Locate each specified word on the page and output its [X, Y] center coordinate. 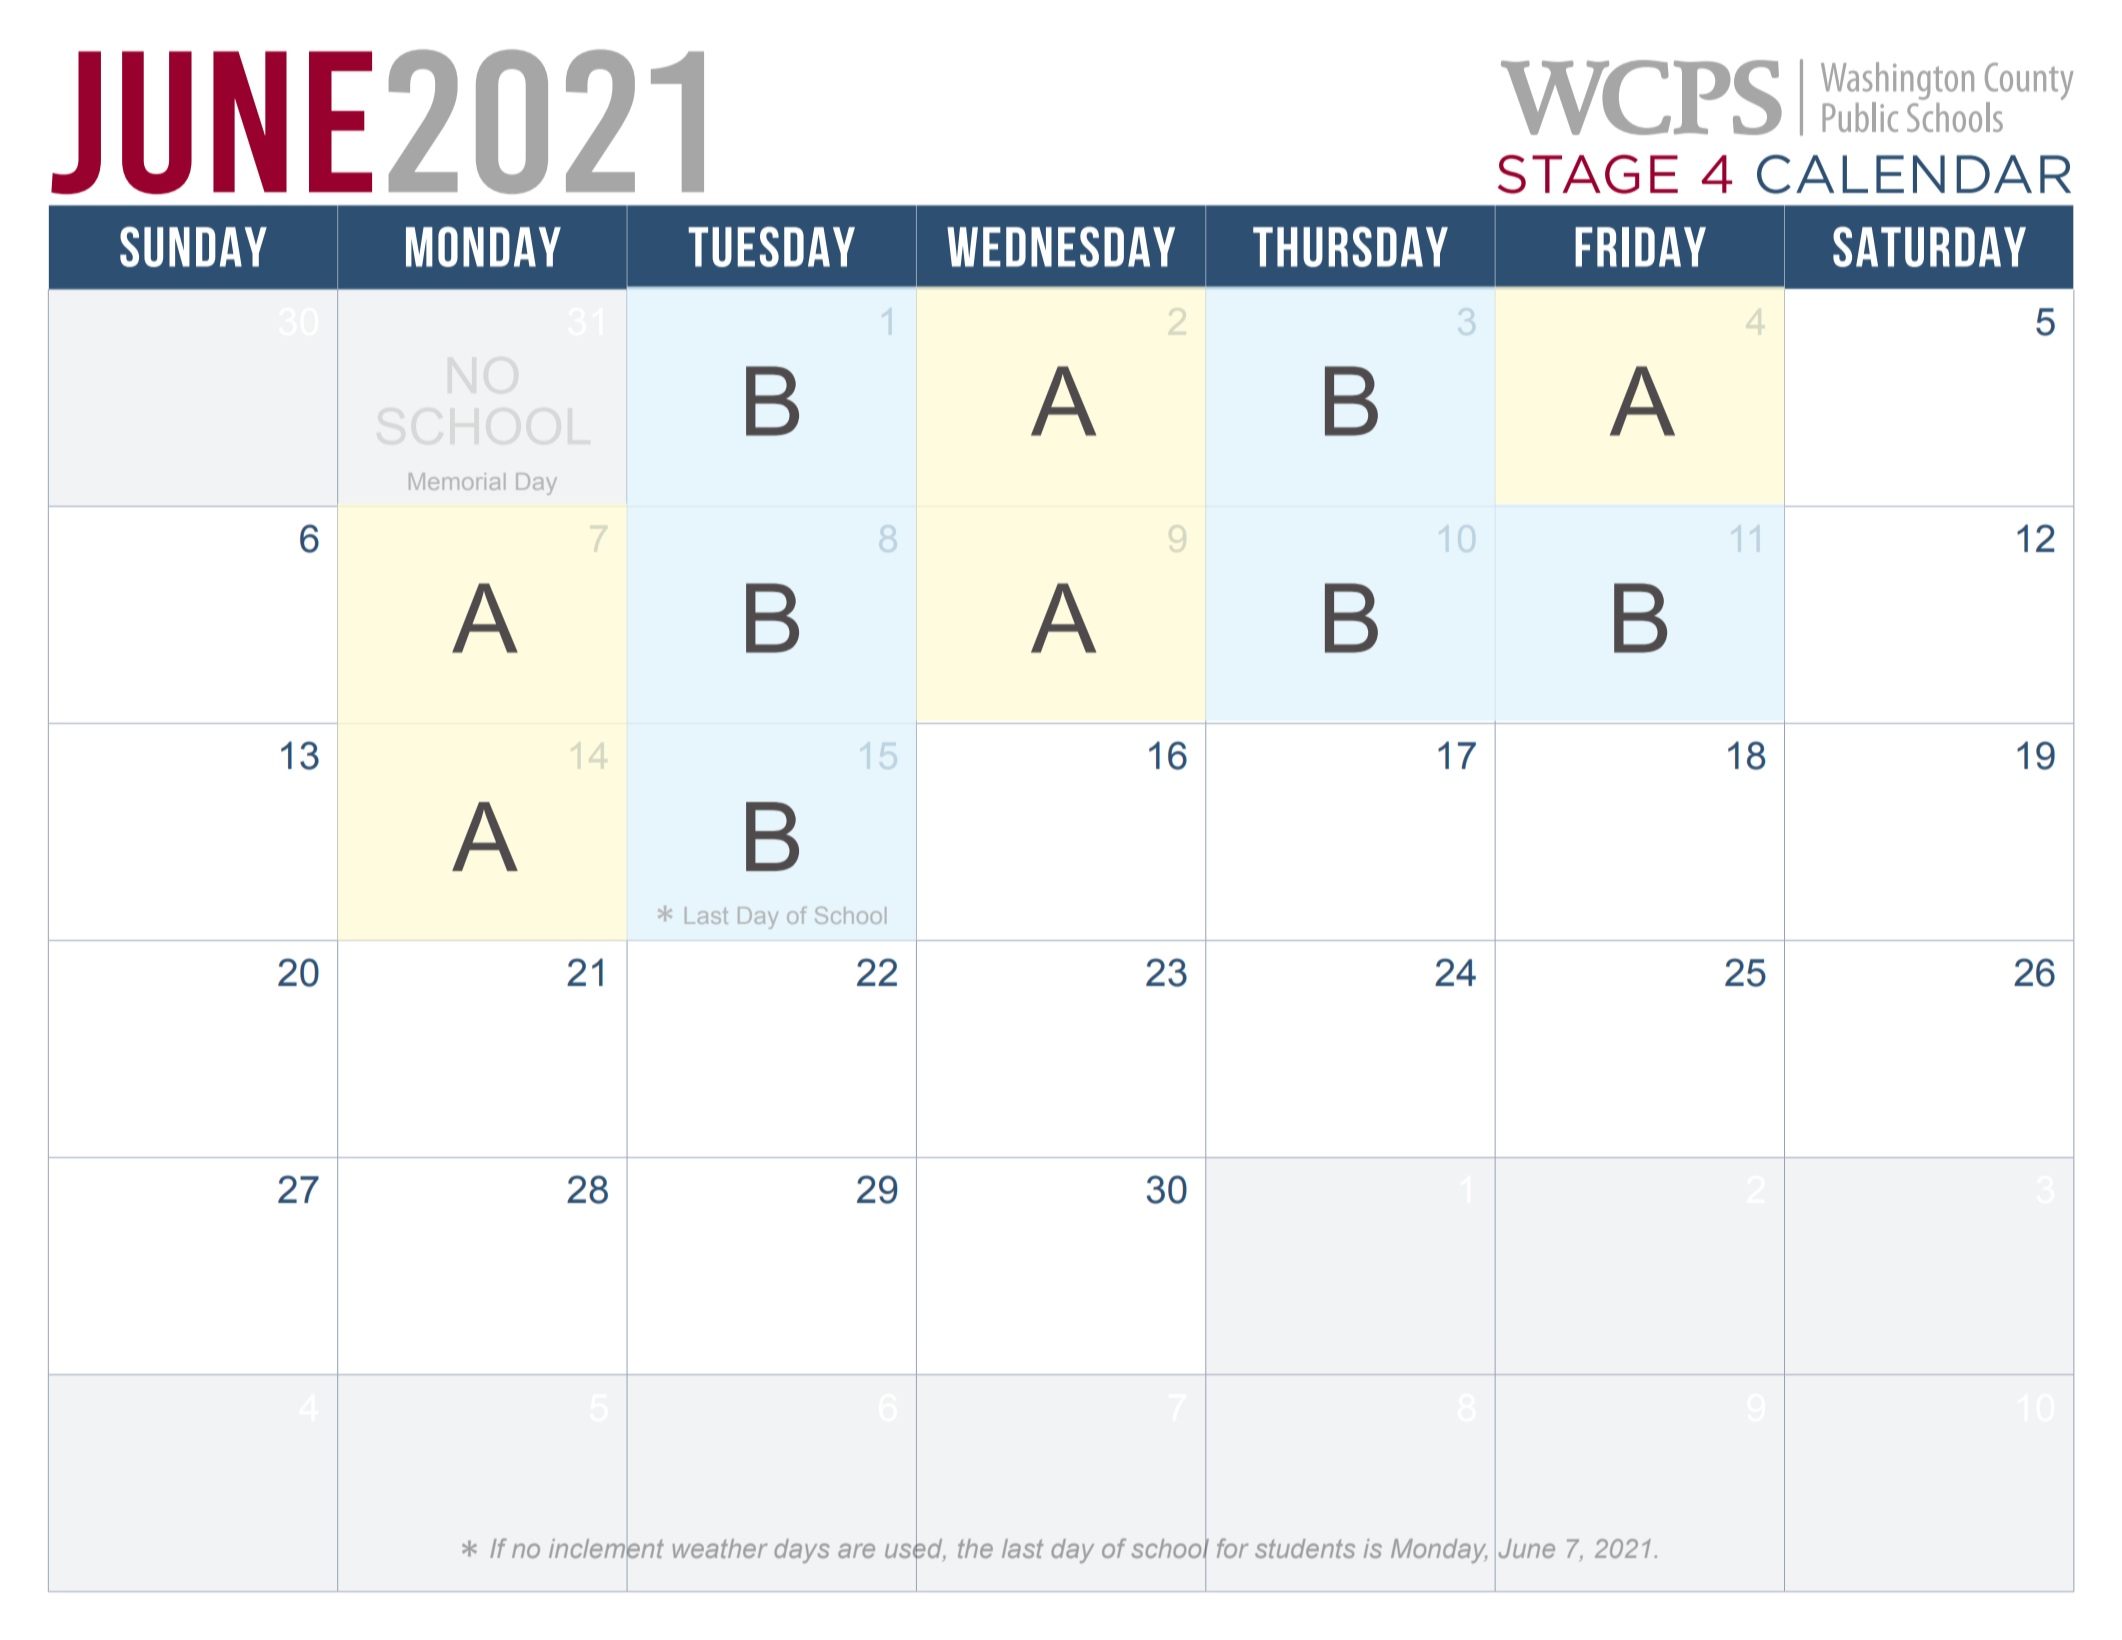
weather [720, 1548]
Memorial [457, 481]
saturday [1929, 246]
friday [1640, 247]
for [1233, 1548]
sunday [193, 246]
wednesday [1061, 246]
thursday [1350, 246]
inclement [606, 1548]
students [1305, 1548]
